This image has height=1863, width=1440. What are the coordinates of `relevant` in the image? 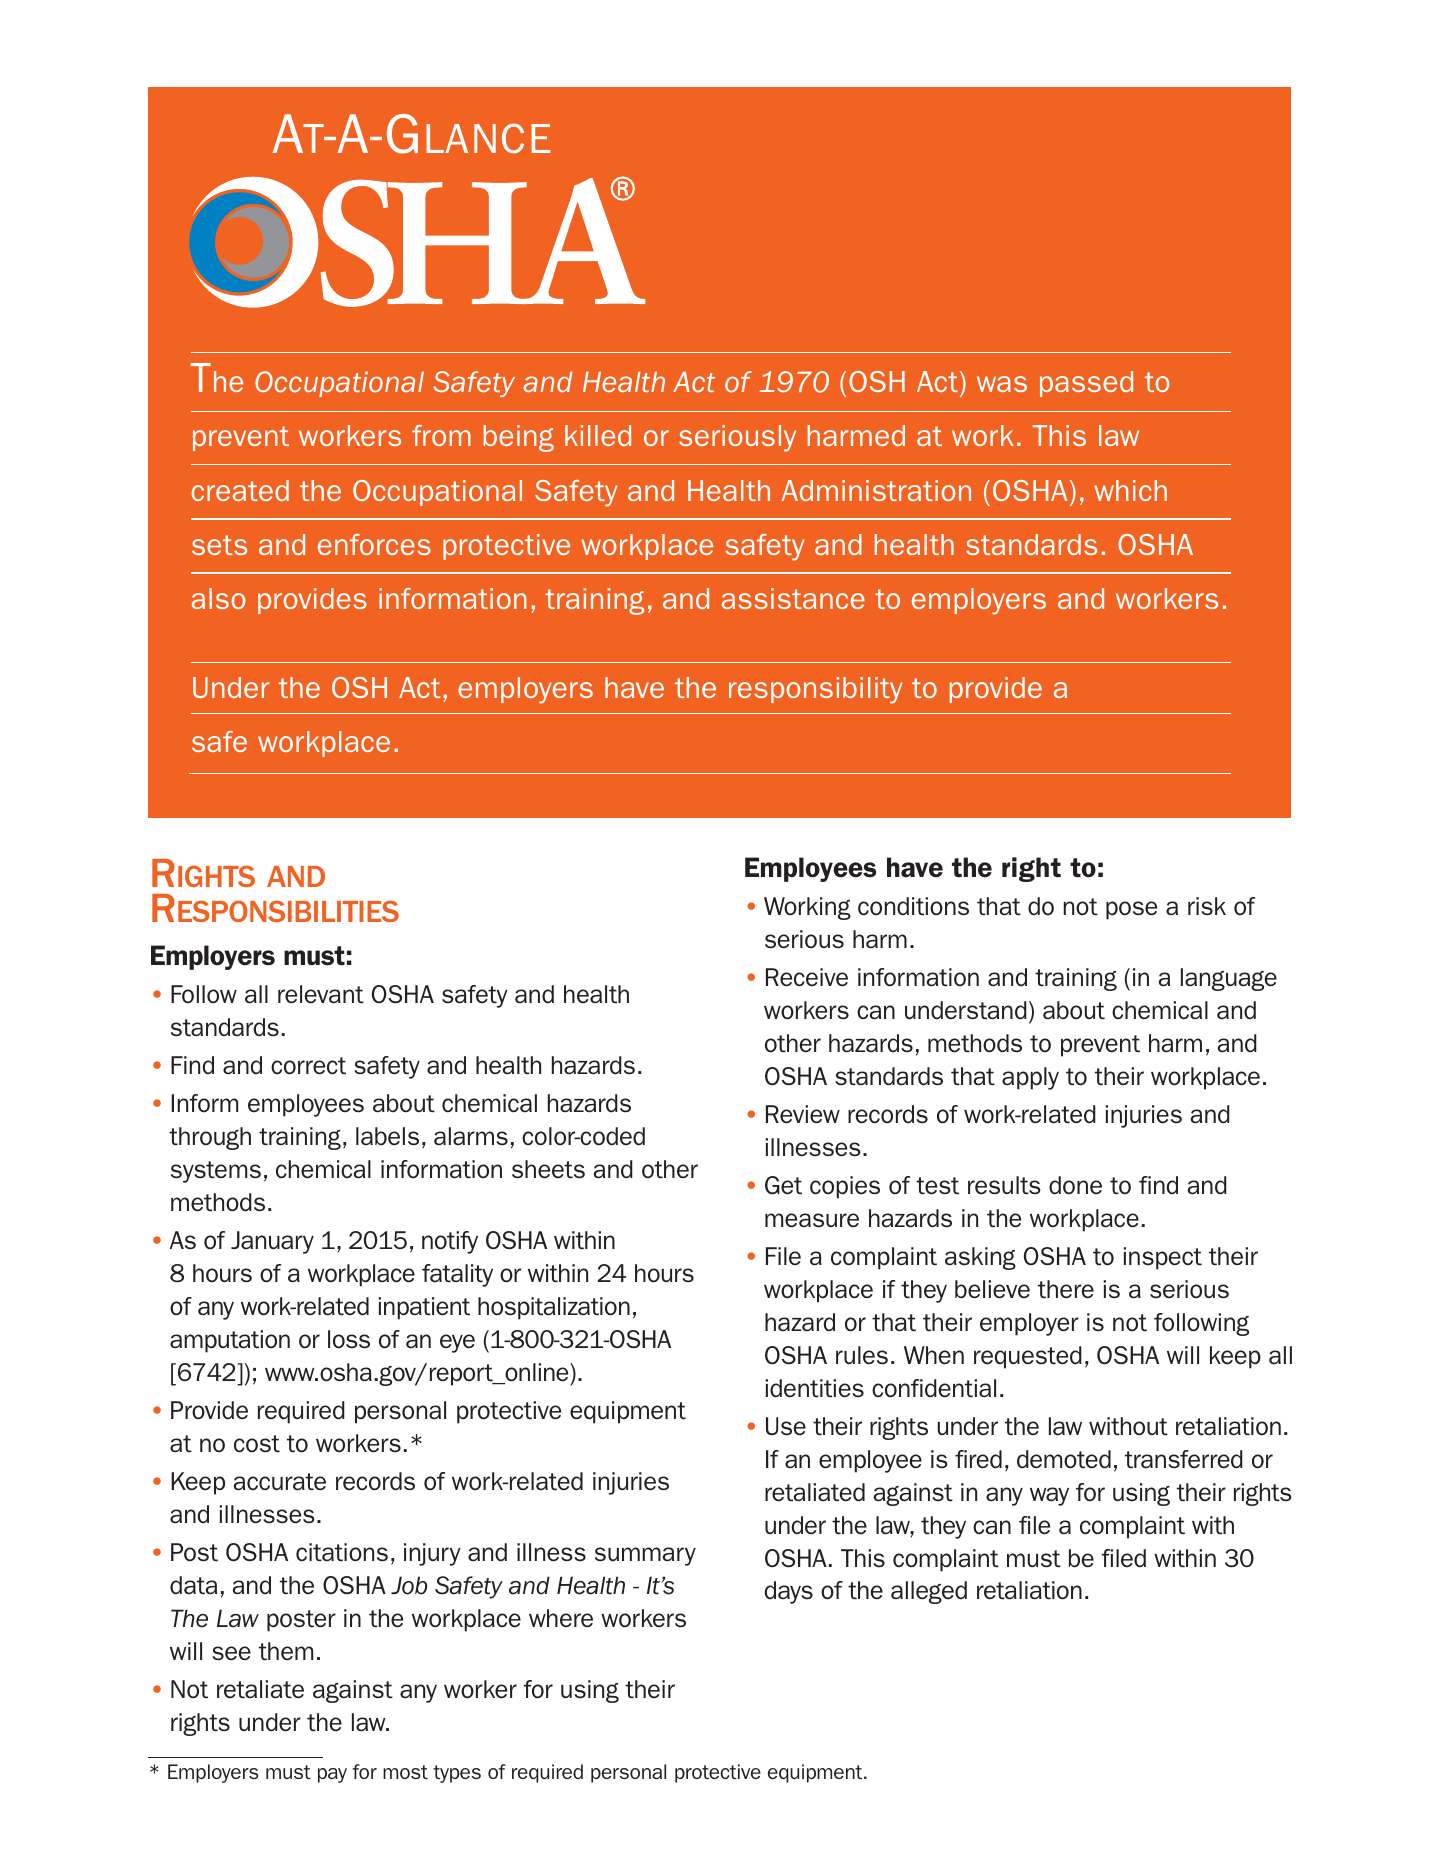 It's located at (321, 994).
